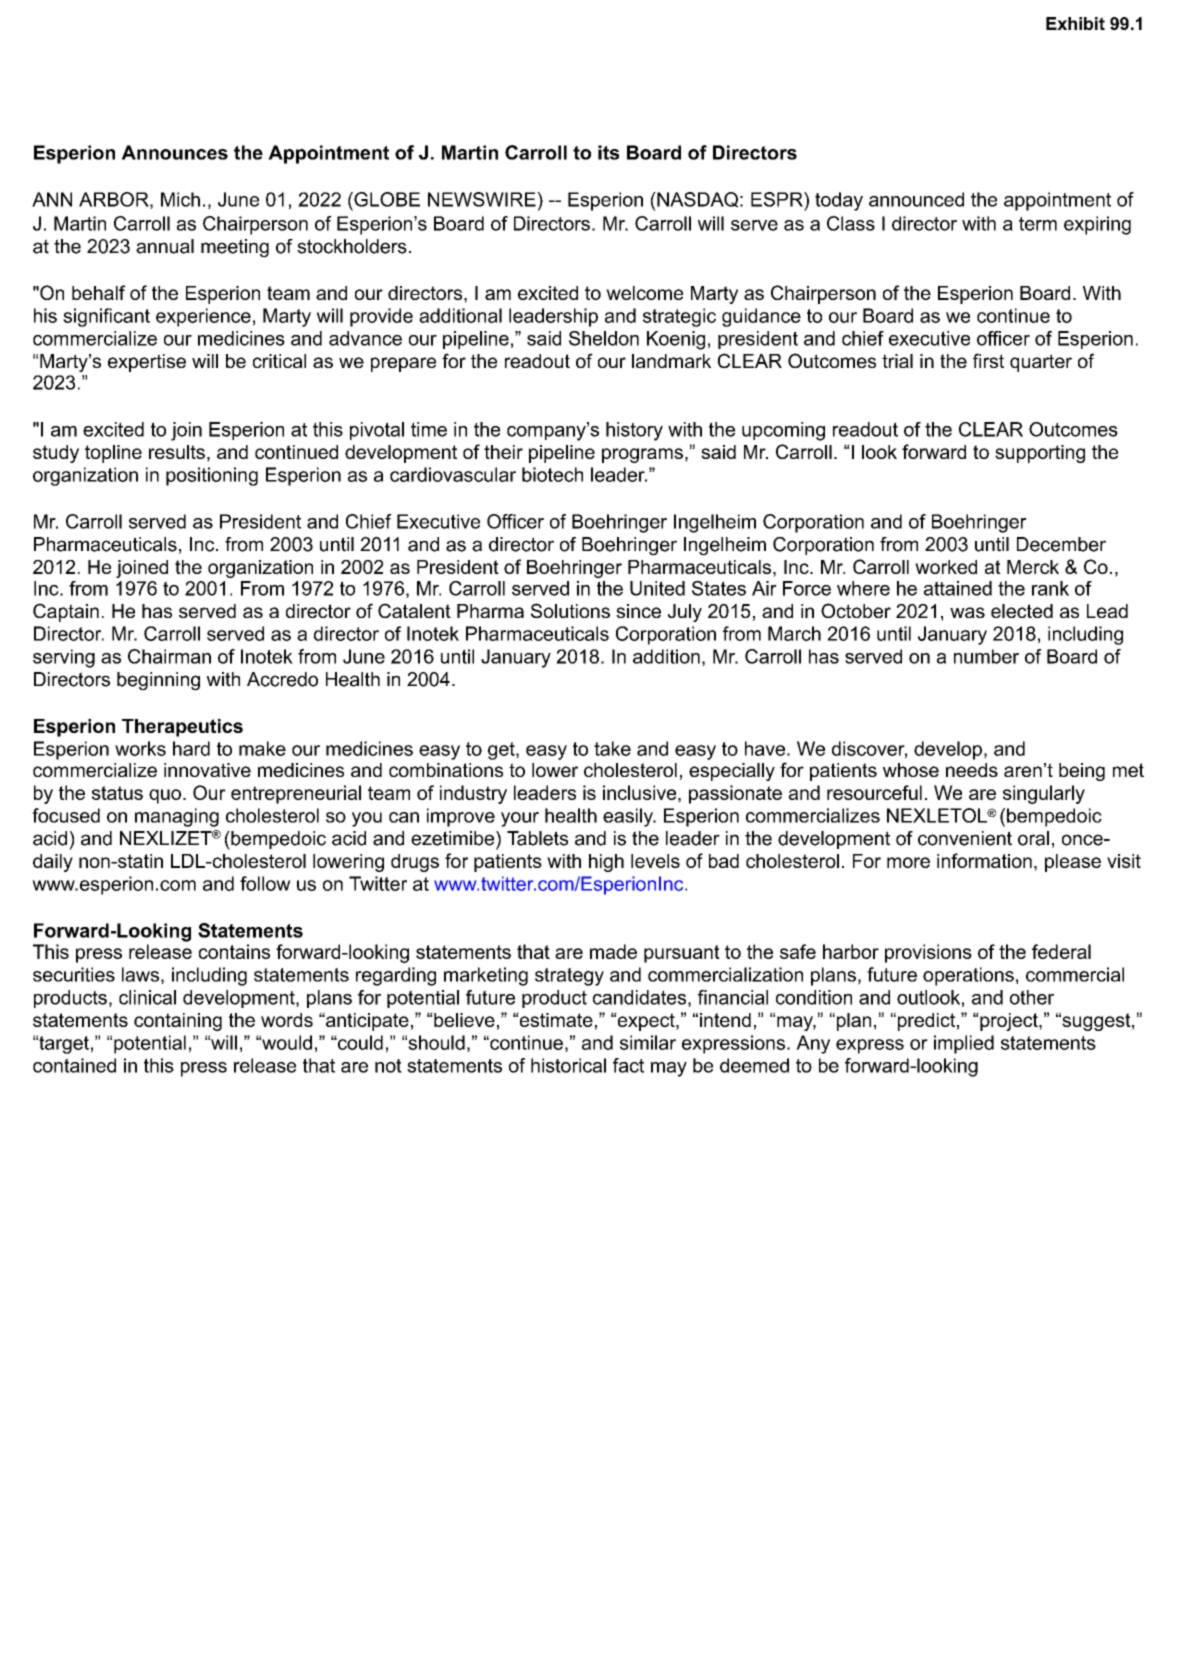  Describe the element at coordinates (178, 1022) in the screenshot. I see `containing` at that location.
